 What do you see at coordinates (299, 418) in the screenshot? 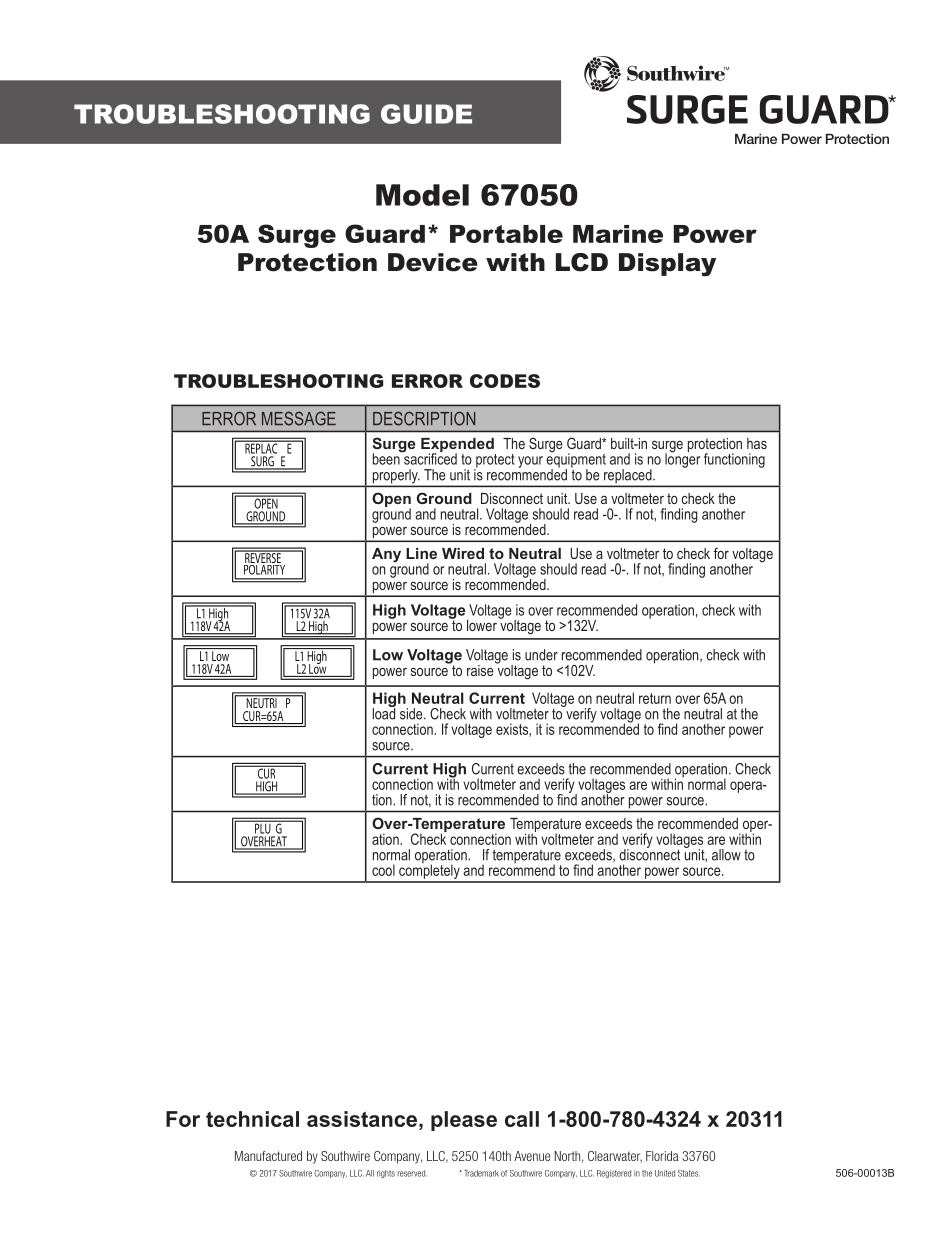
I see `MESSAGE` at bounding box center [299, 418].
